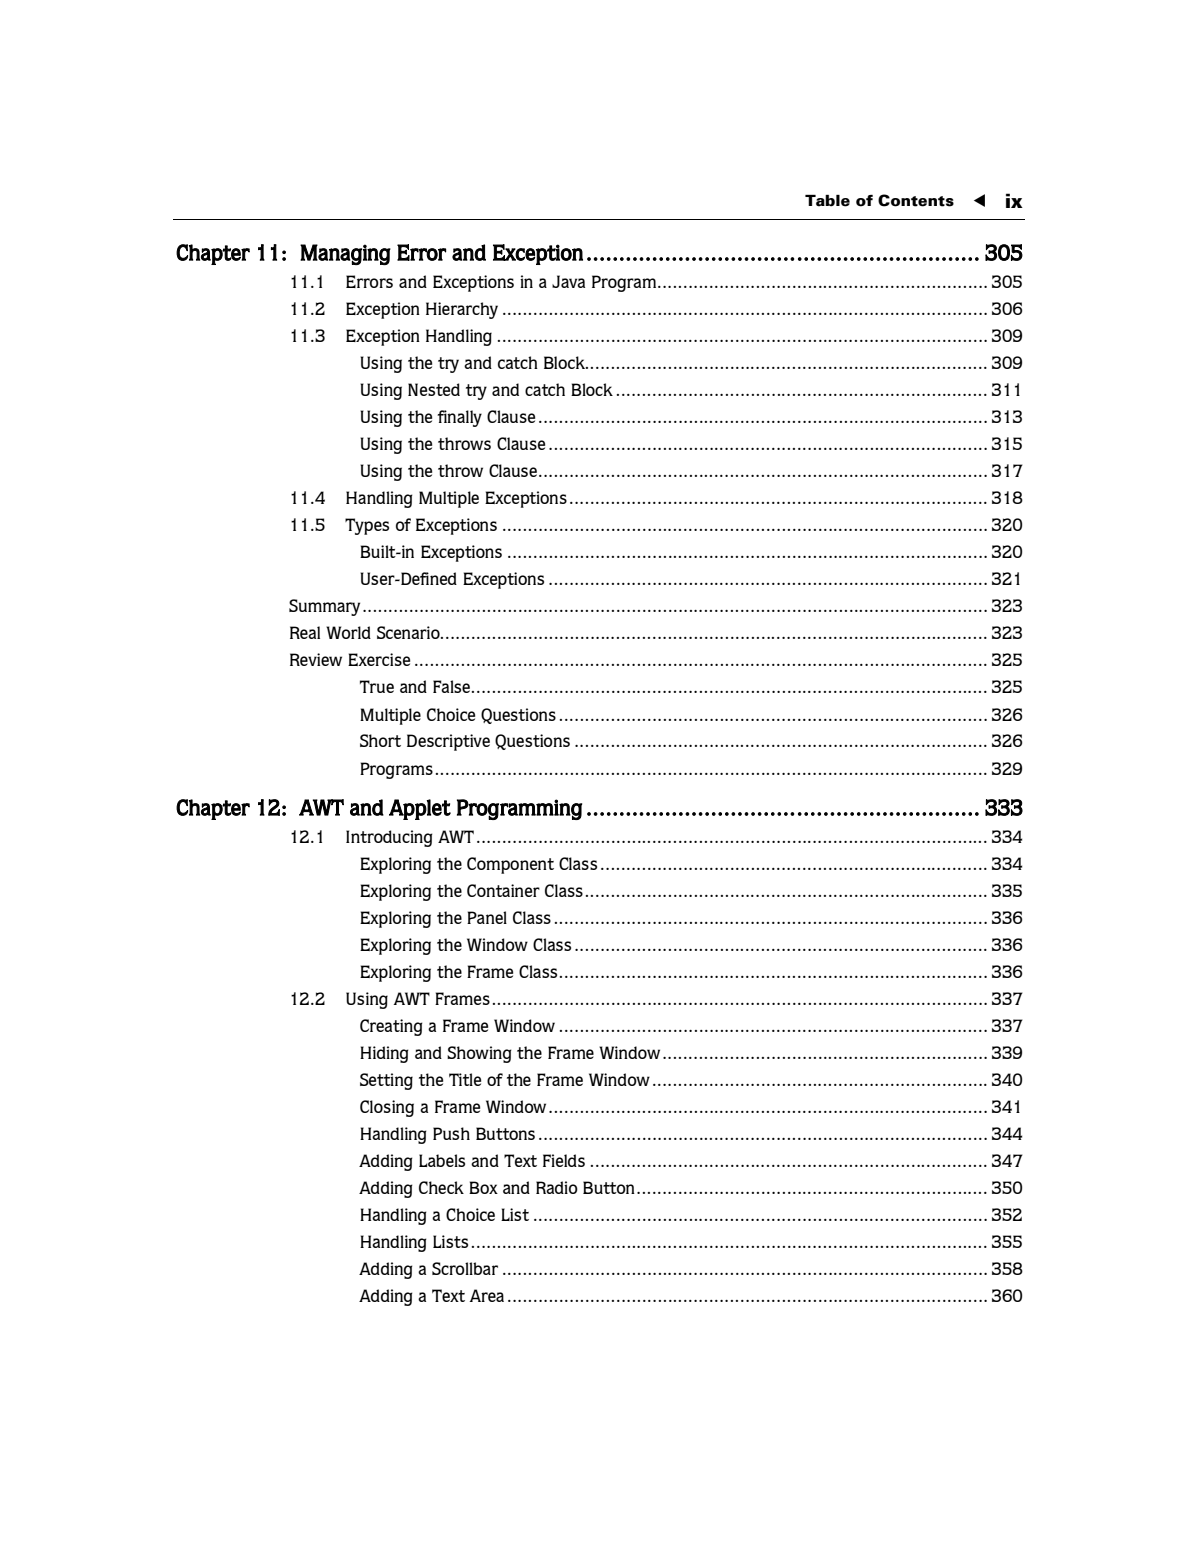  What do you see at coordinates (380, 740) in the screenshot?
I see `Short` at bounding box center [380, 740].
